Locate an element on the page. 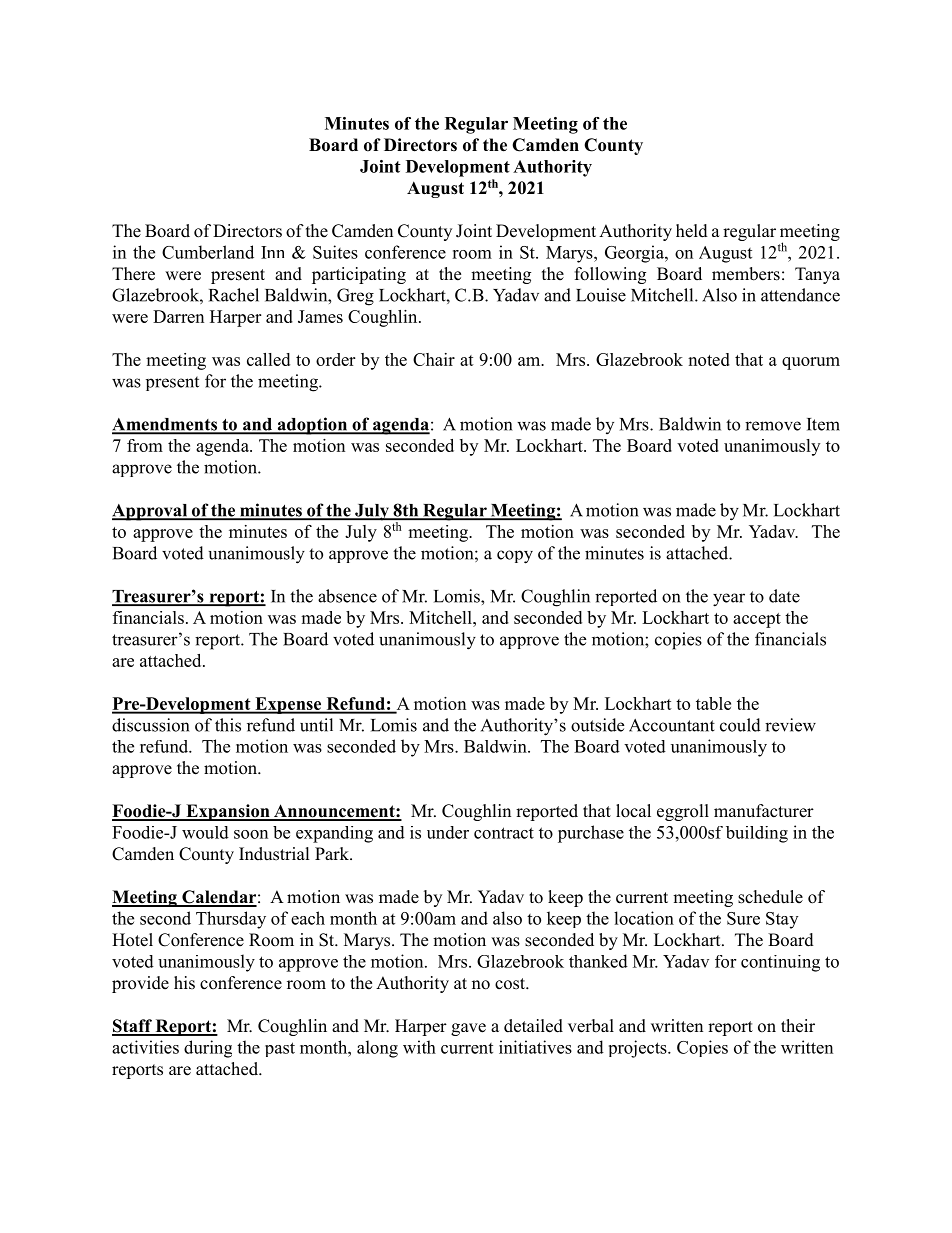 Image resolution: width=952 pixels, height=1233 pixels. their is located at coordinates (798, 1026).
